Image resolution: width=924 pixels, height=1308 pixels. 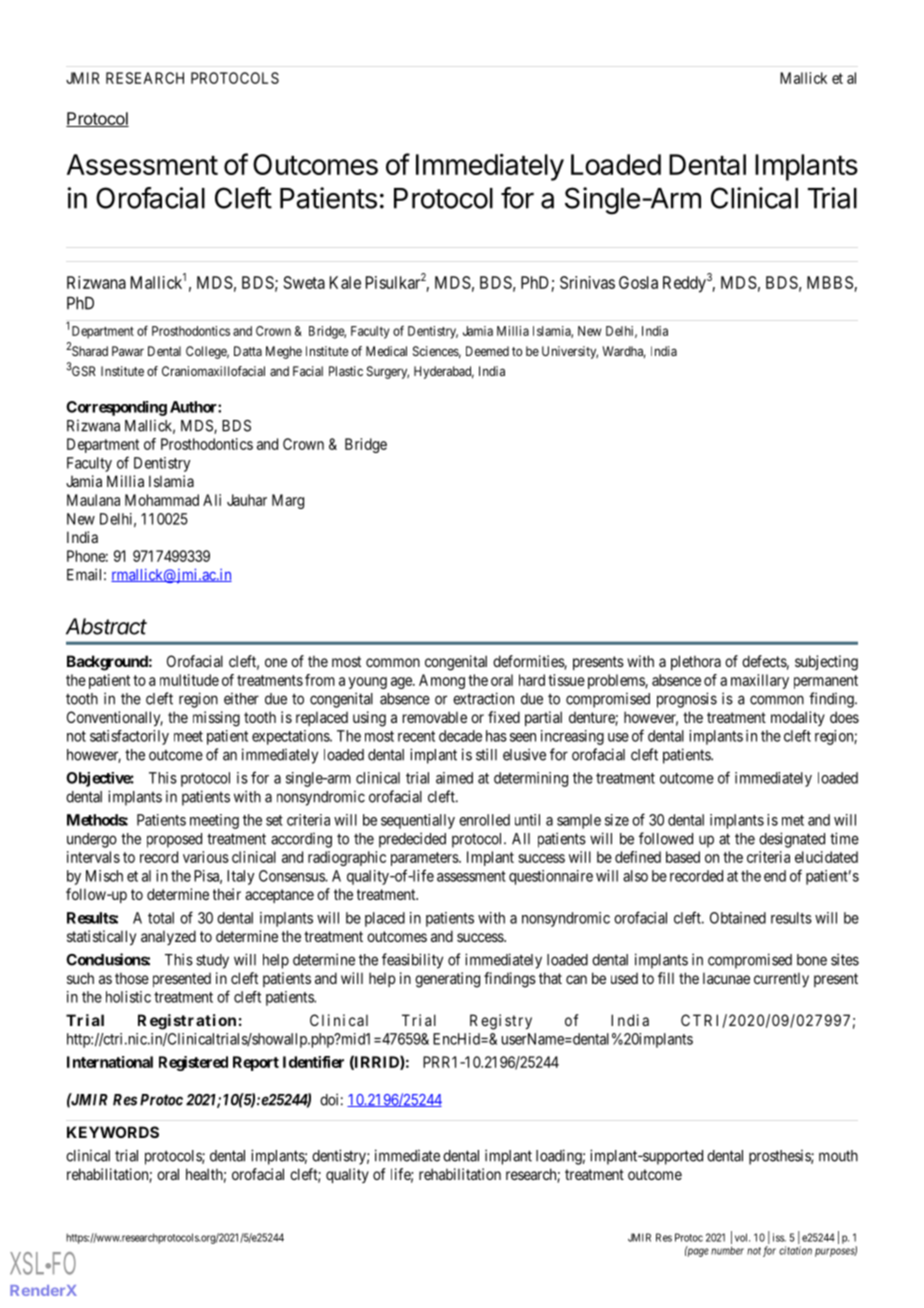 I want to click on enrolled, so click(x=484, y=820).
